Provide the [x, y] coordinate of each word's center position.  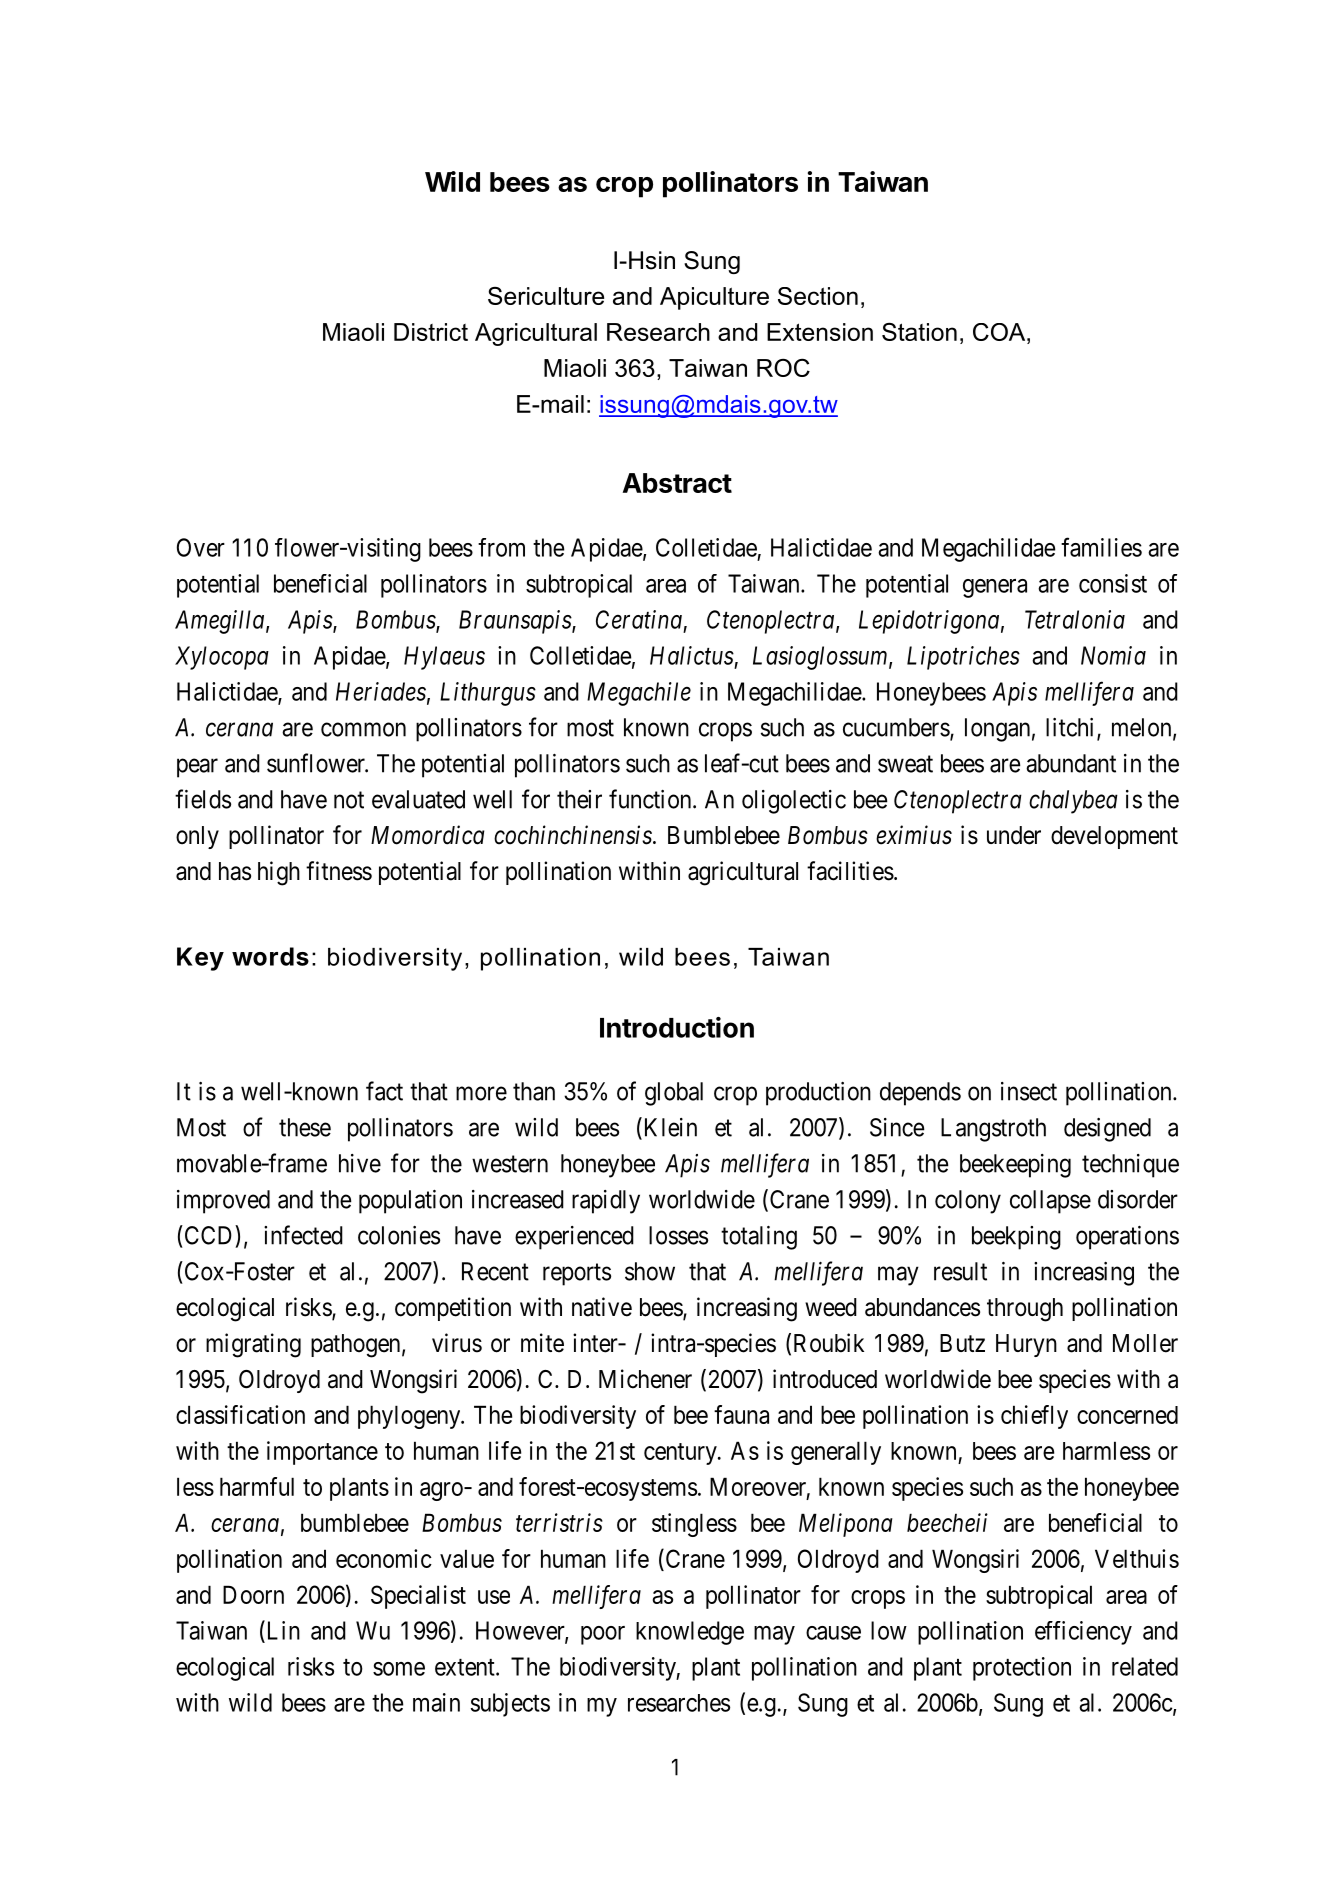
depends [920, 1094]
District [431, 332]
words [270, 956]
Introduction [677, 1027]
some [399, 1669]
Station [919, 332]
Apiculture [714, 298]
